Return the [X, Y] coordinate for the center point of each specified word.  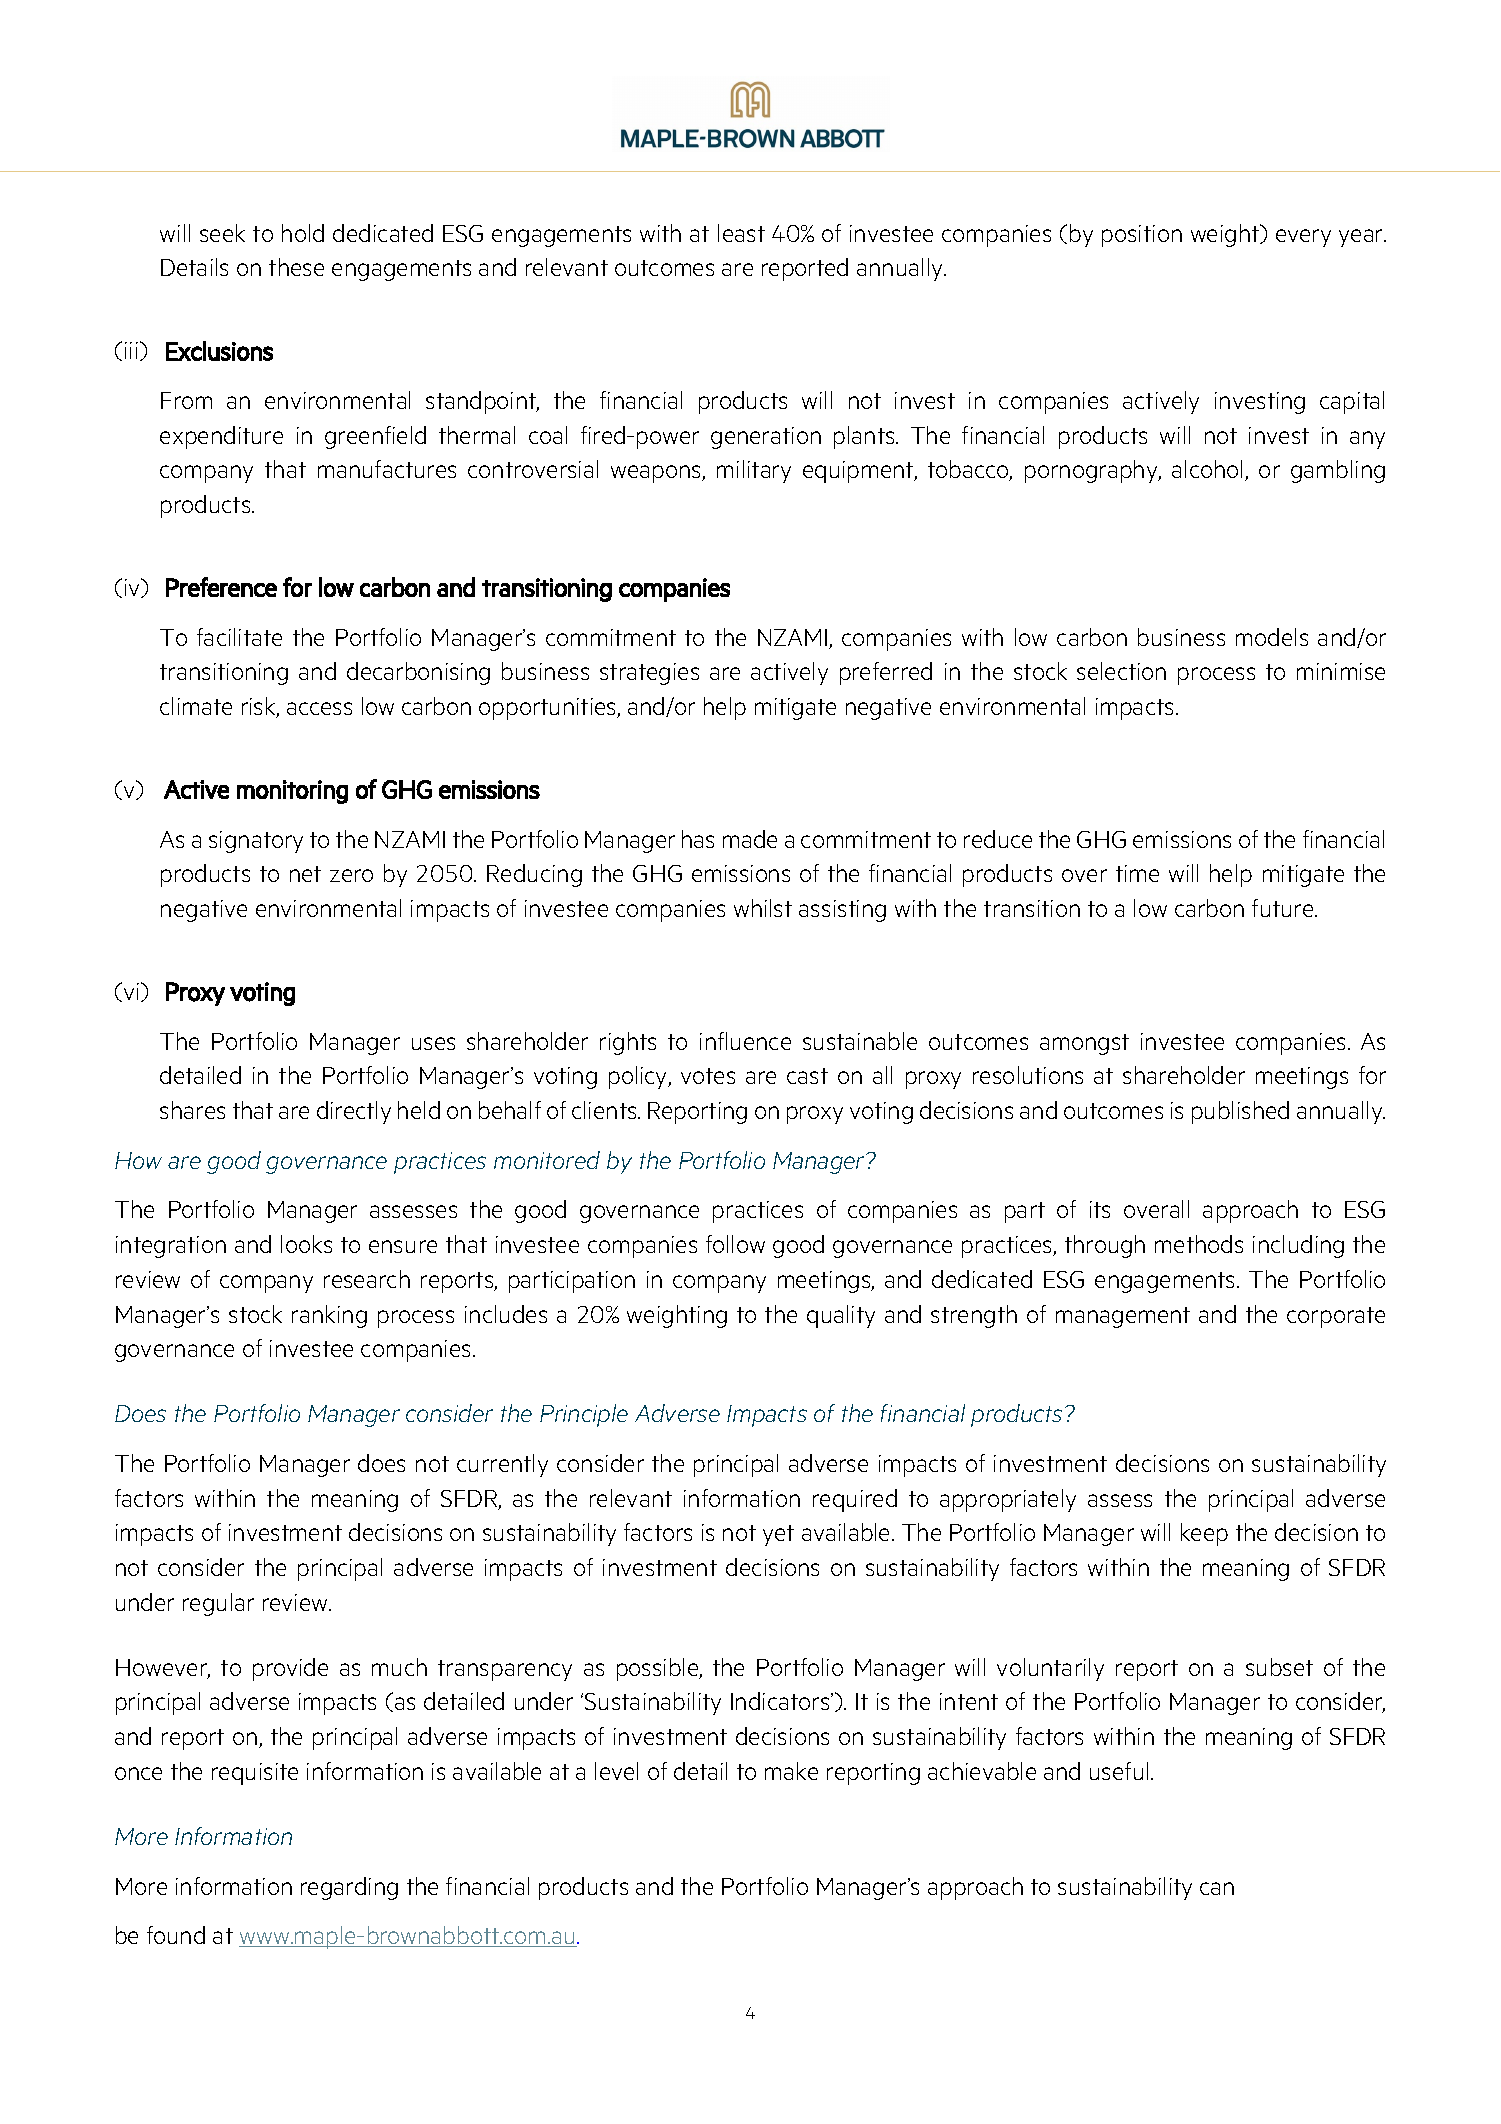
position [1142, 236]
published [1240, 1112]
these [296, 267]
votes [708, 1076]
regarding [349, 1888]
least [741, 233]
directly [354, 1112]
